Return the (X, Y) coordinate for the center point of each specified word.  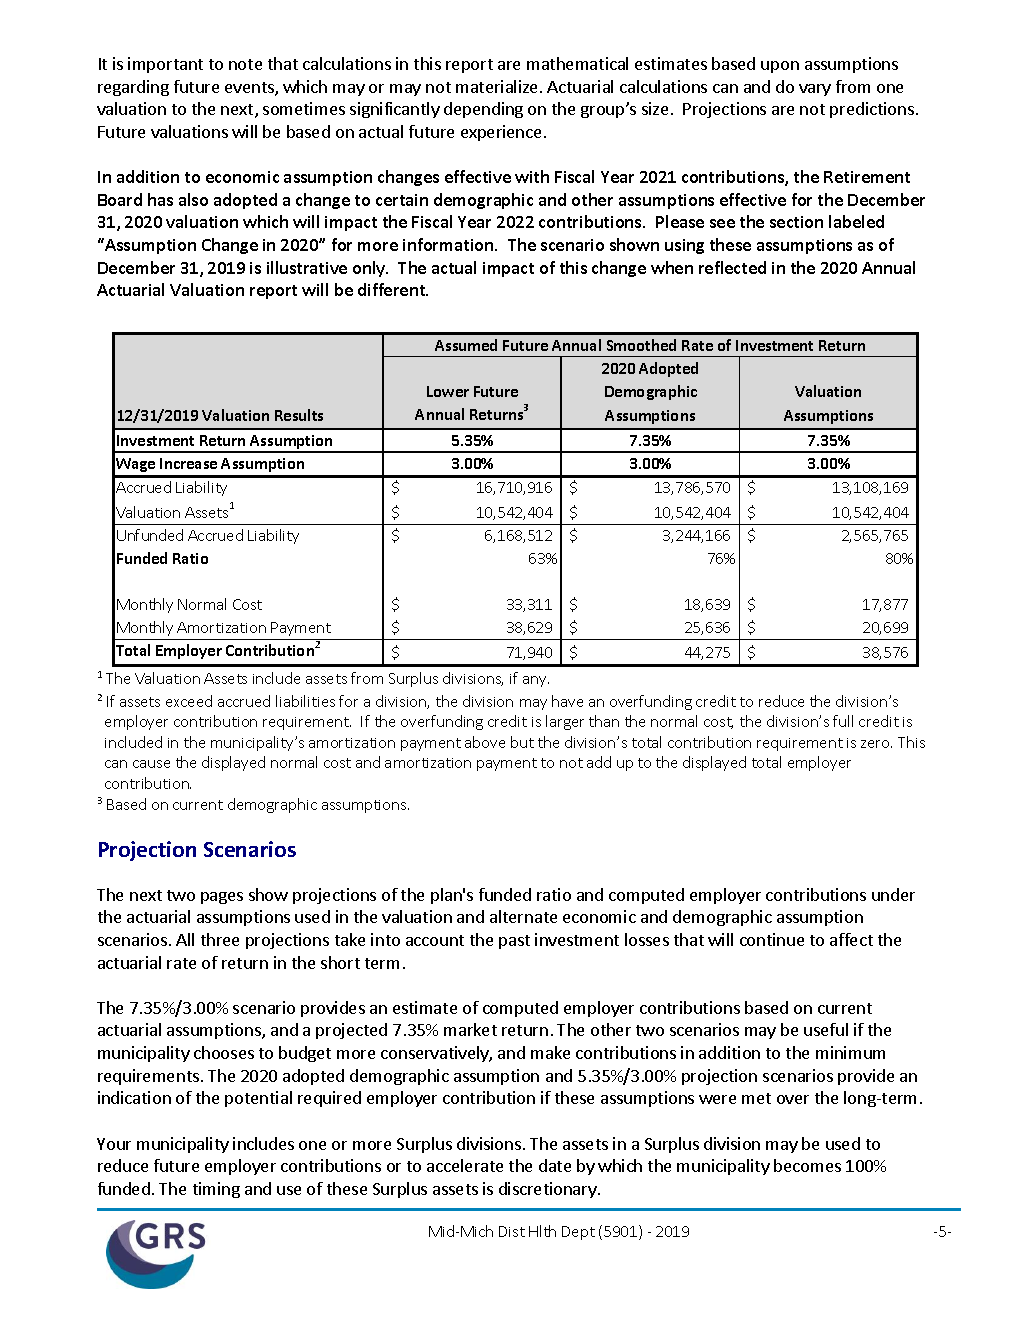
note (245, 64)
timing (216, 1190)
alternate (523, 916)
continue (772, 939)
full (843, 721)
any (536, 681)
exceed (189, 701)
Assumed (466, 345)
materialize (498, 86)
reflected (732, 267)
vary (815, 90)
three (220, 939)
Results (299, 415)
